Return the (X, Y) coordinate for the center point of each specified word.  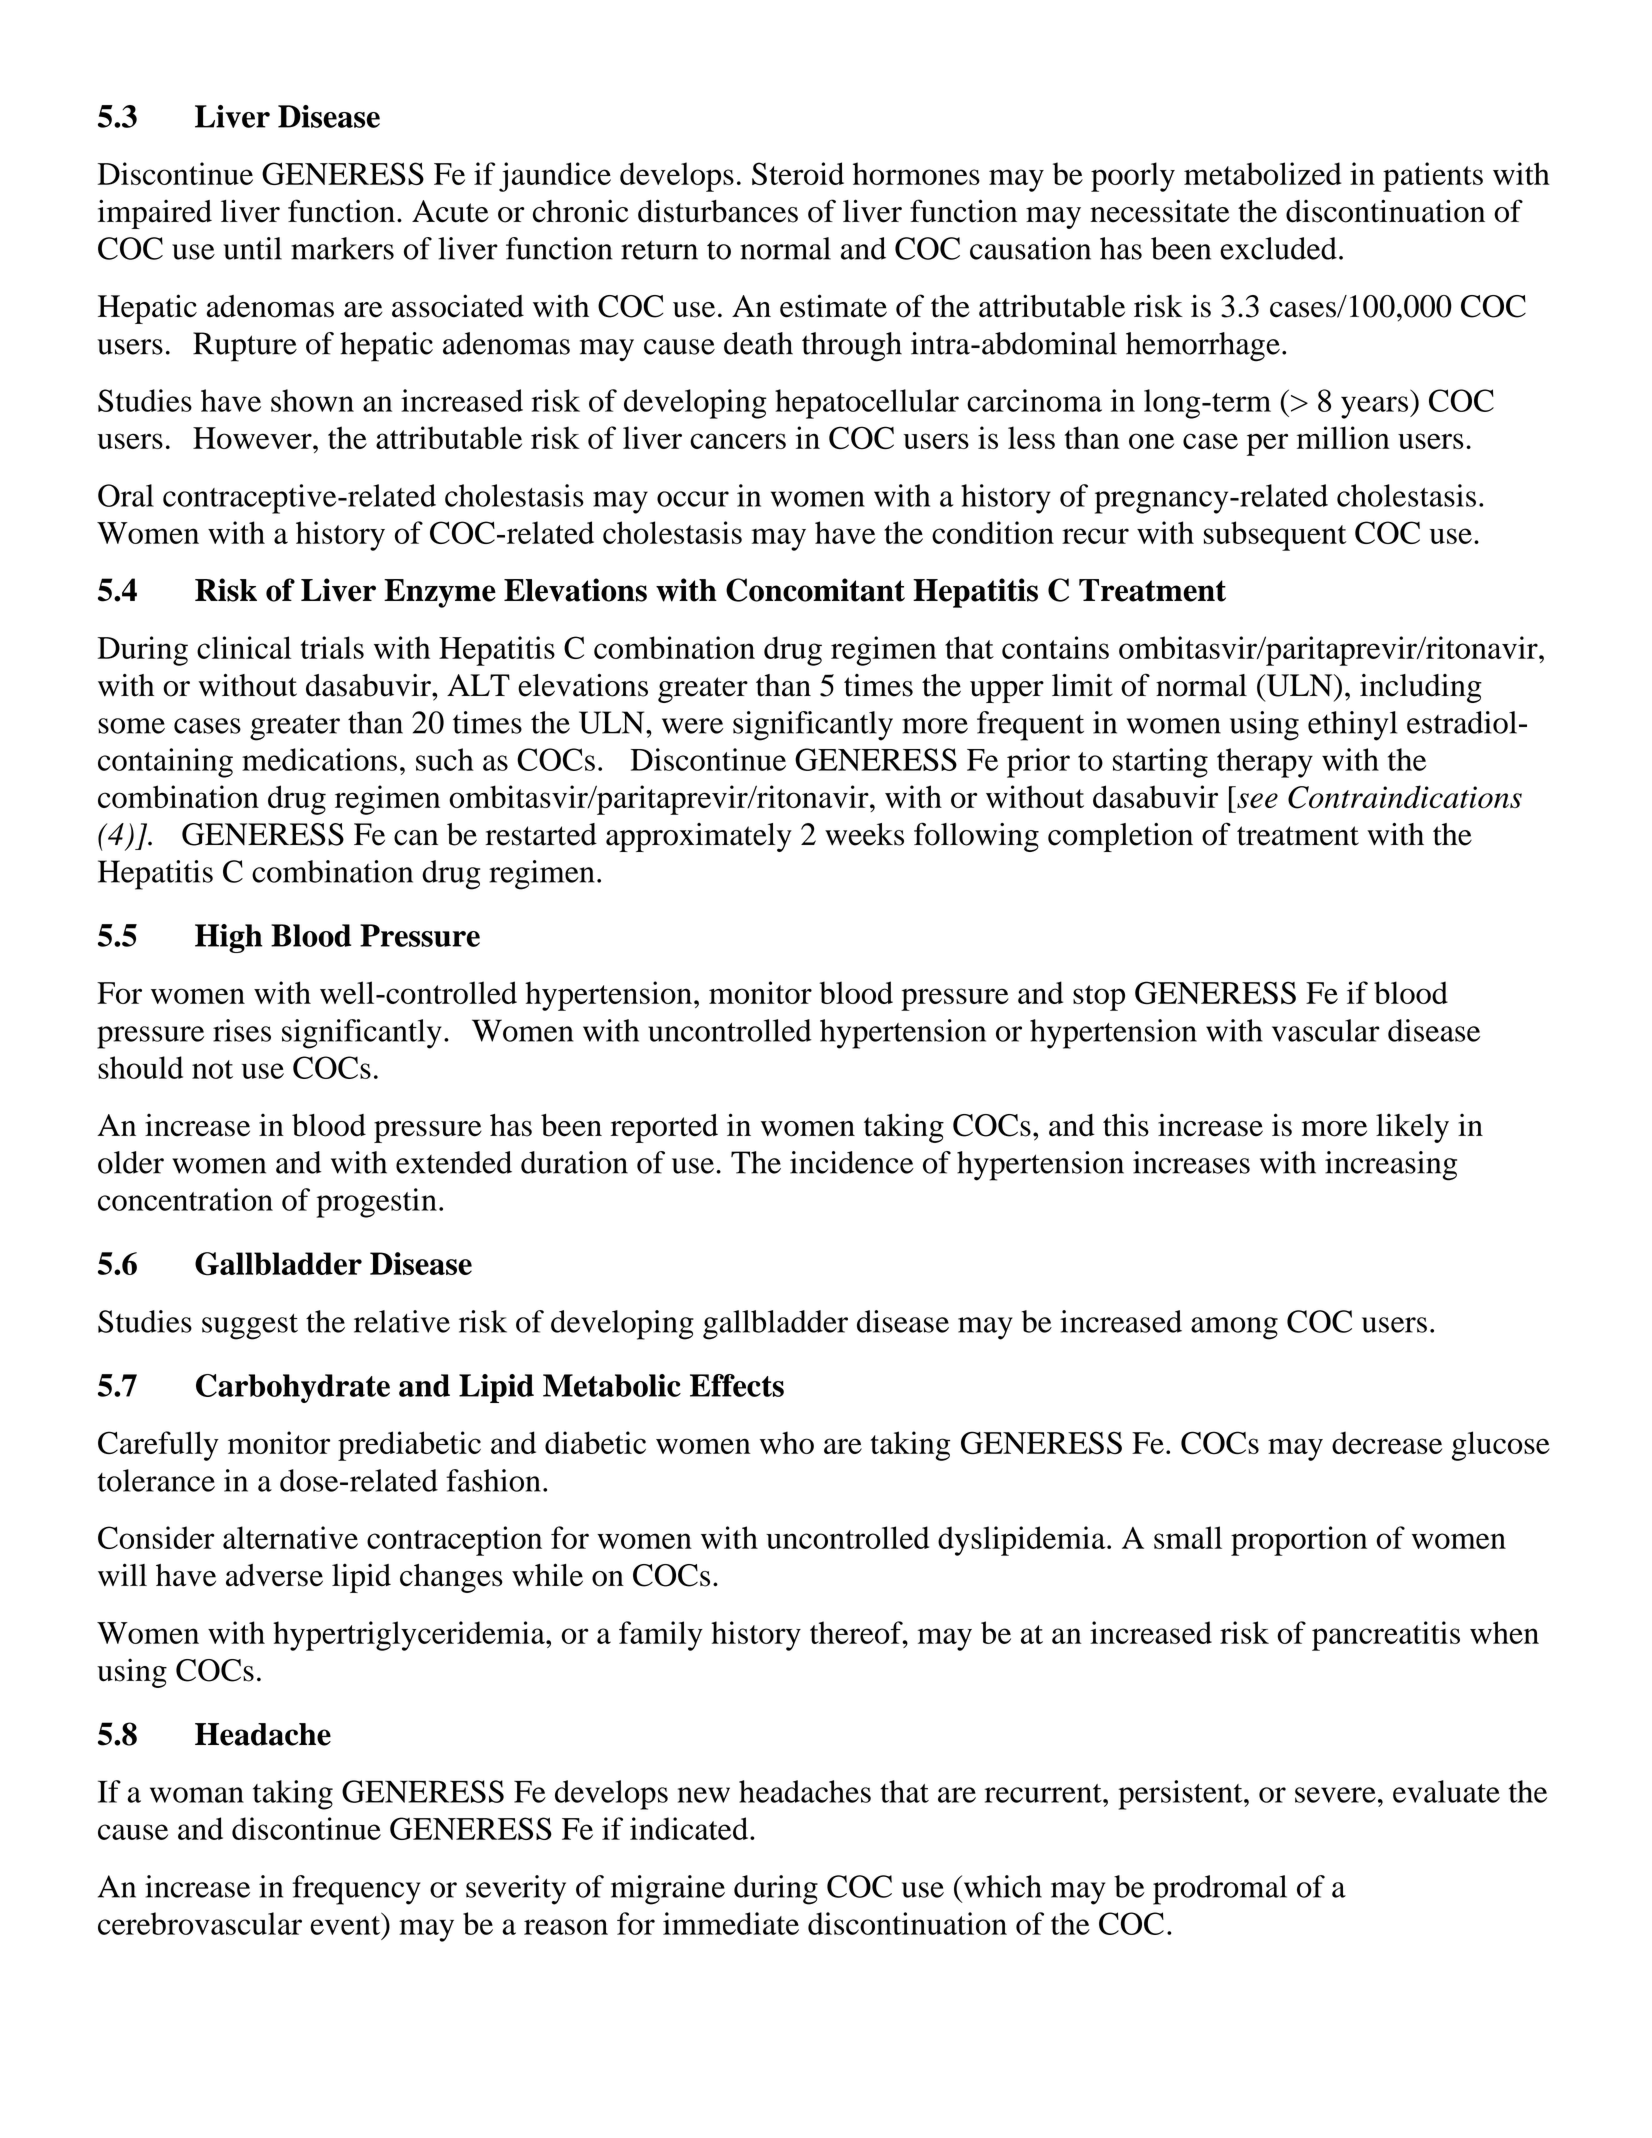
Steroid (798, 173)
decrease (1387, 1442)
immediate (731, 1923)
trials (332, 647)
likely (1412, 1128)
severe (1335, 1795)
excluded (1278, 248)
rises (242, 1030)
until (253, 248)
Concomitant (815, 590)
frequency (356, 1890)
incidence (852, 1162)
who (787, 1442)
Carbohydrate (293, 1388)
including (1421, 688)
